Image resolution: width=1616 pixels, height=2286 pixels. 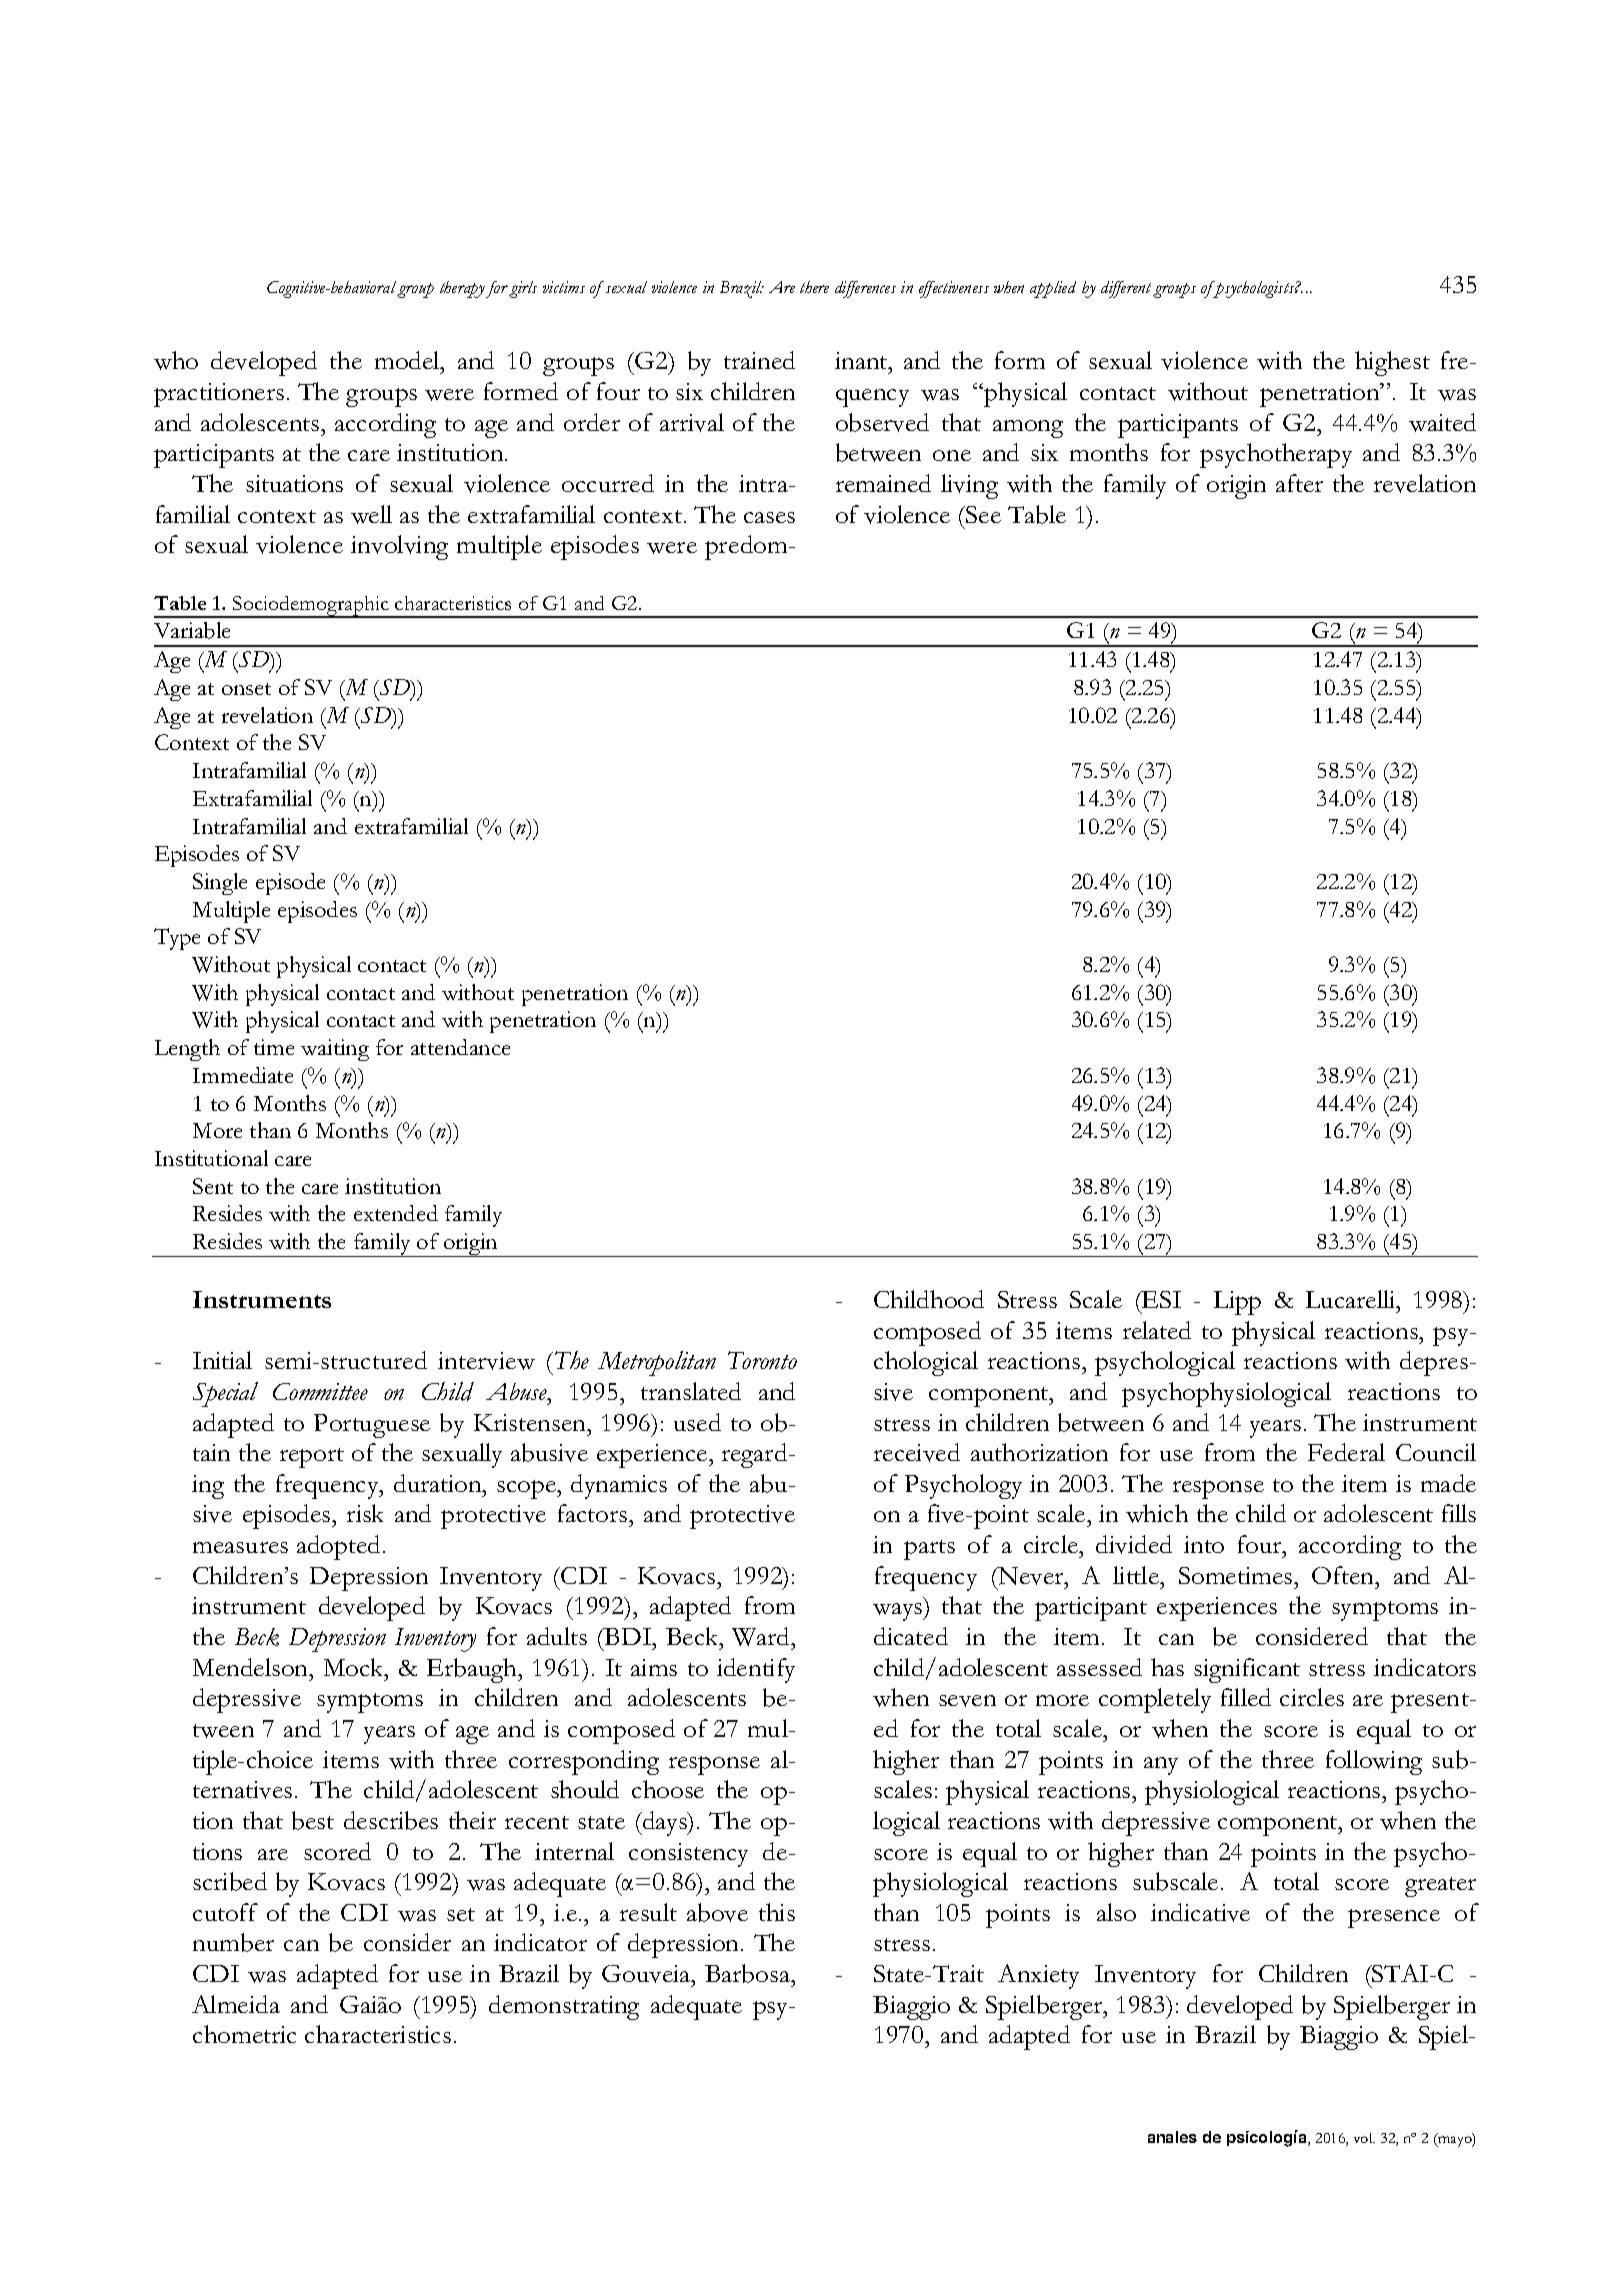 What do you see at coordinates (1394, 1918) in the screenshot?
I see `presence` at bounding box center [1394, 1918].
